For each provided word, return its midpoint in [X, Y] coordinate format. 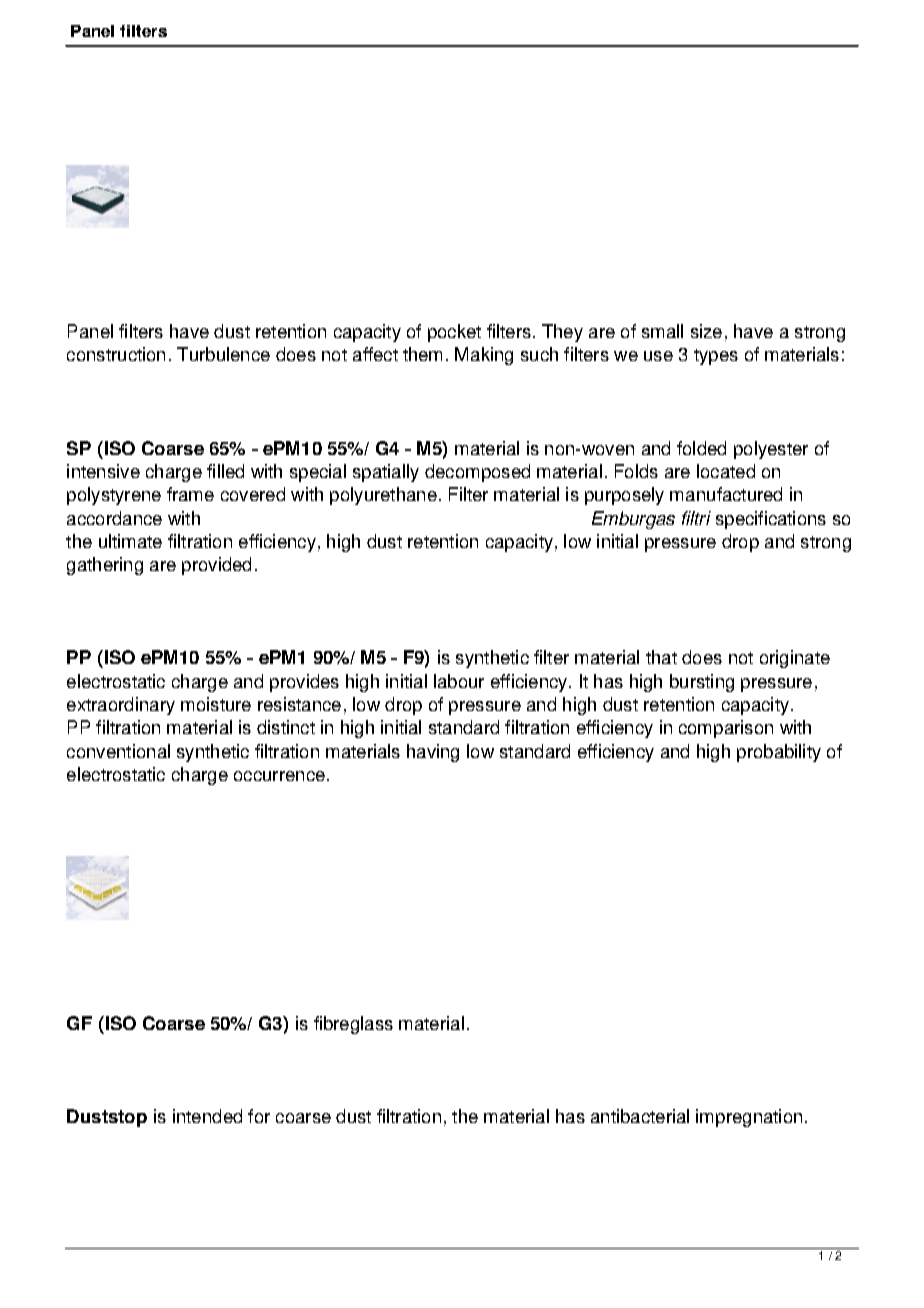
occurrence [279, 776]
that [661, 657]
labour [459, 681]
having [433, 753]
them [422, 354]
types [716, 357]
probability [779, 753]
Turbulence [223, 354]
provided [216, 566]
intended [207, 1116]
